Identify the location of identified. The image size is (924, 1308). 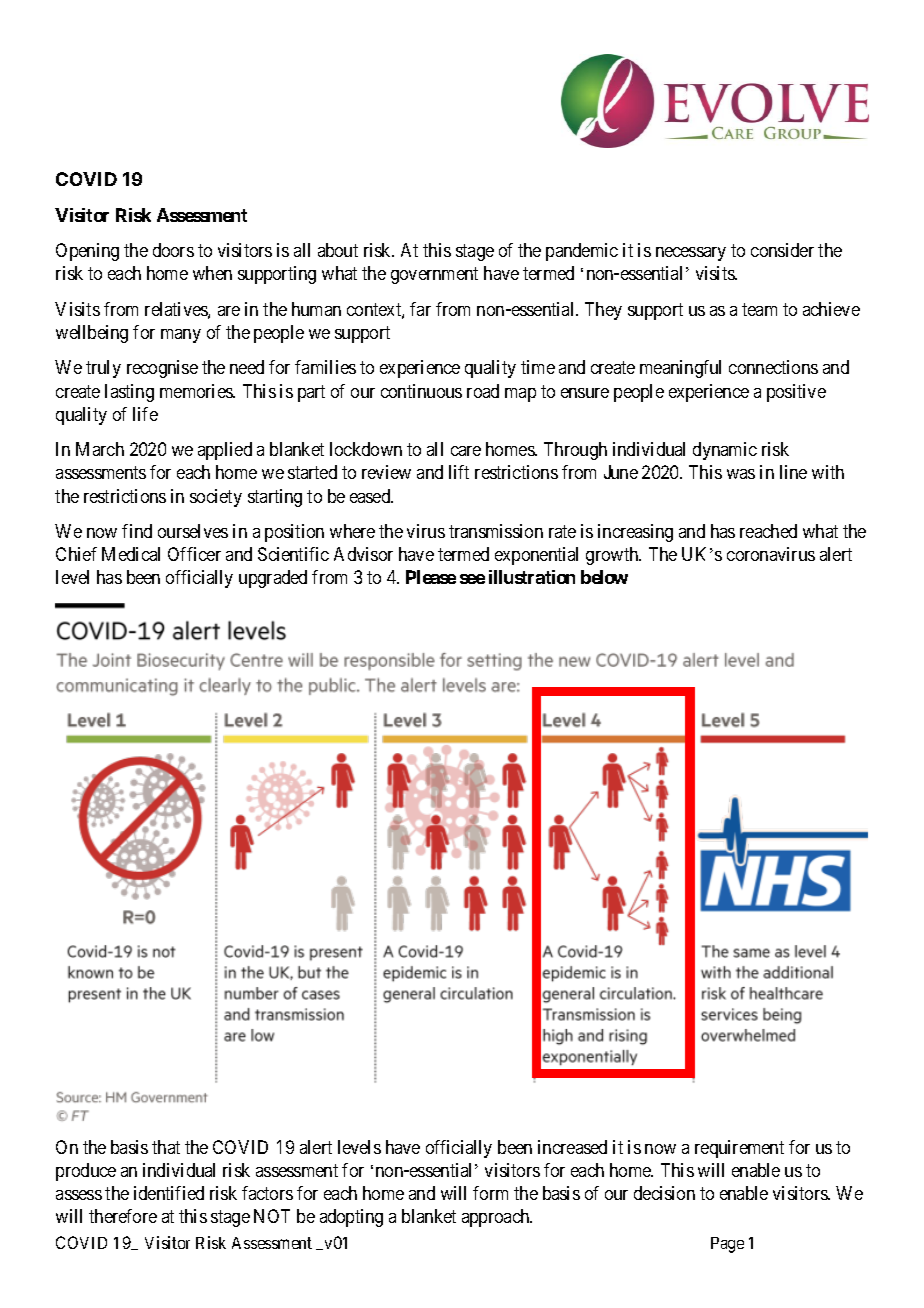
(169, 1193).
